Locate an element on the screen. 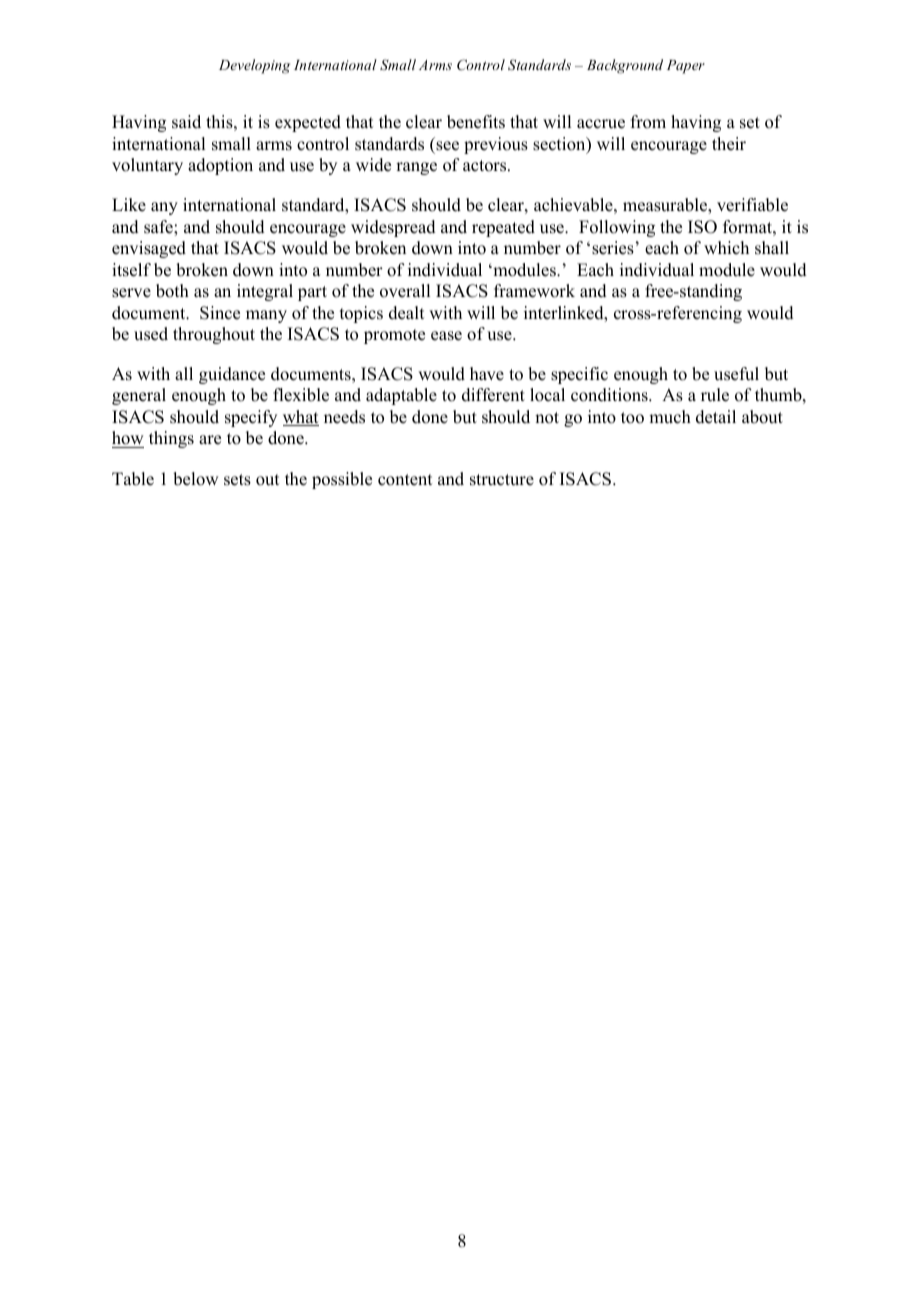 Image resolution: width=924 pixels, height=1308 pixels. Developing is located at coordinates (254, 66).
